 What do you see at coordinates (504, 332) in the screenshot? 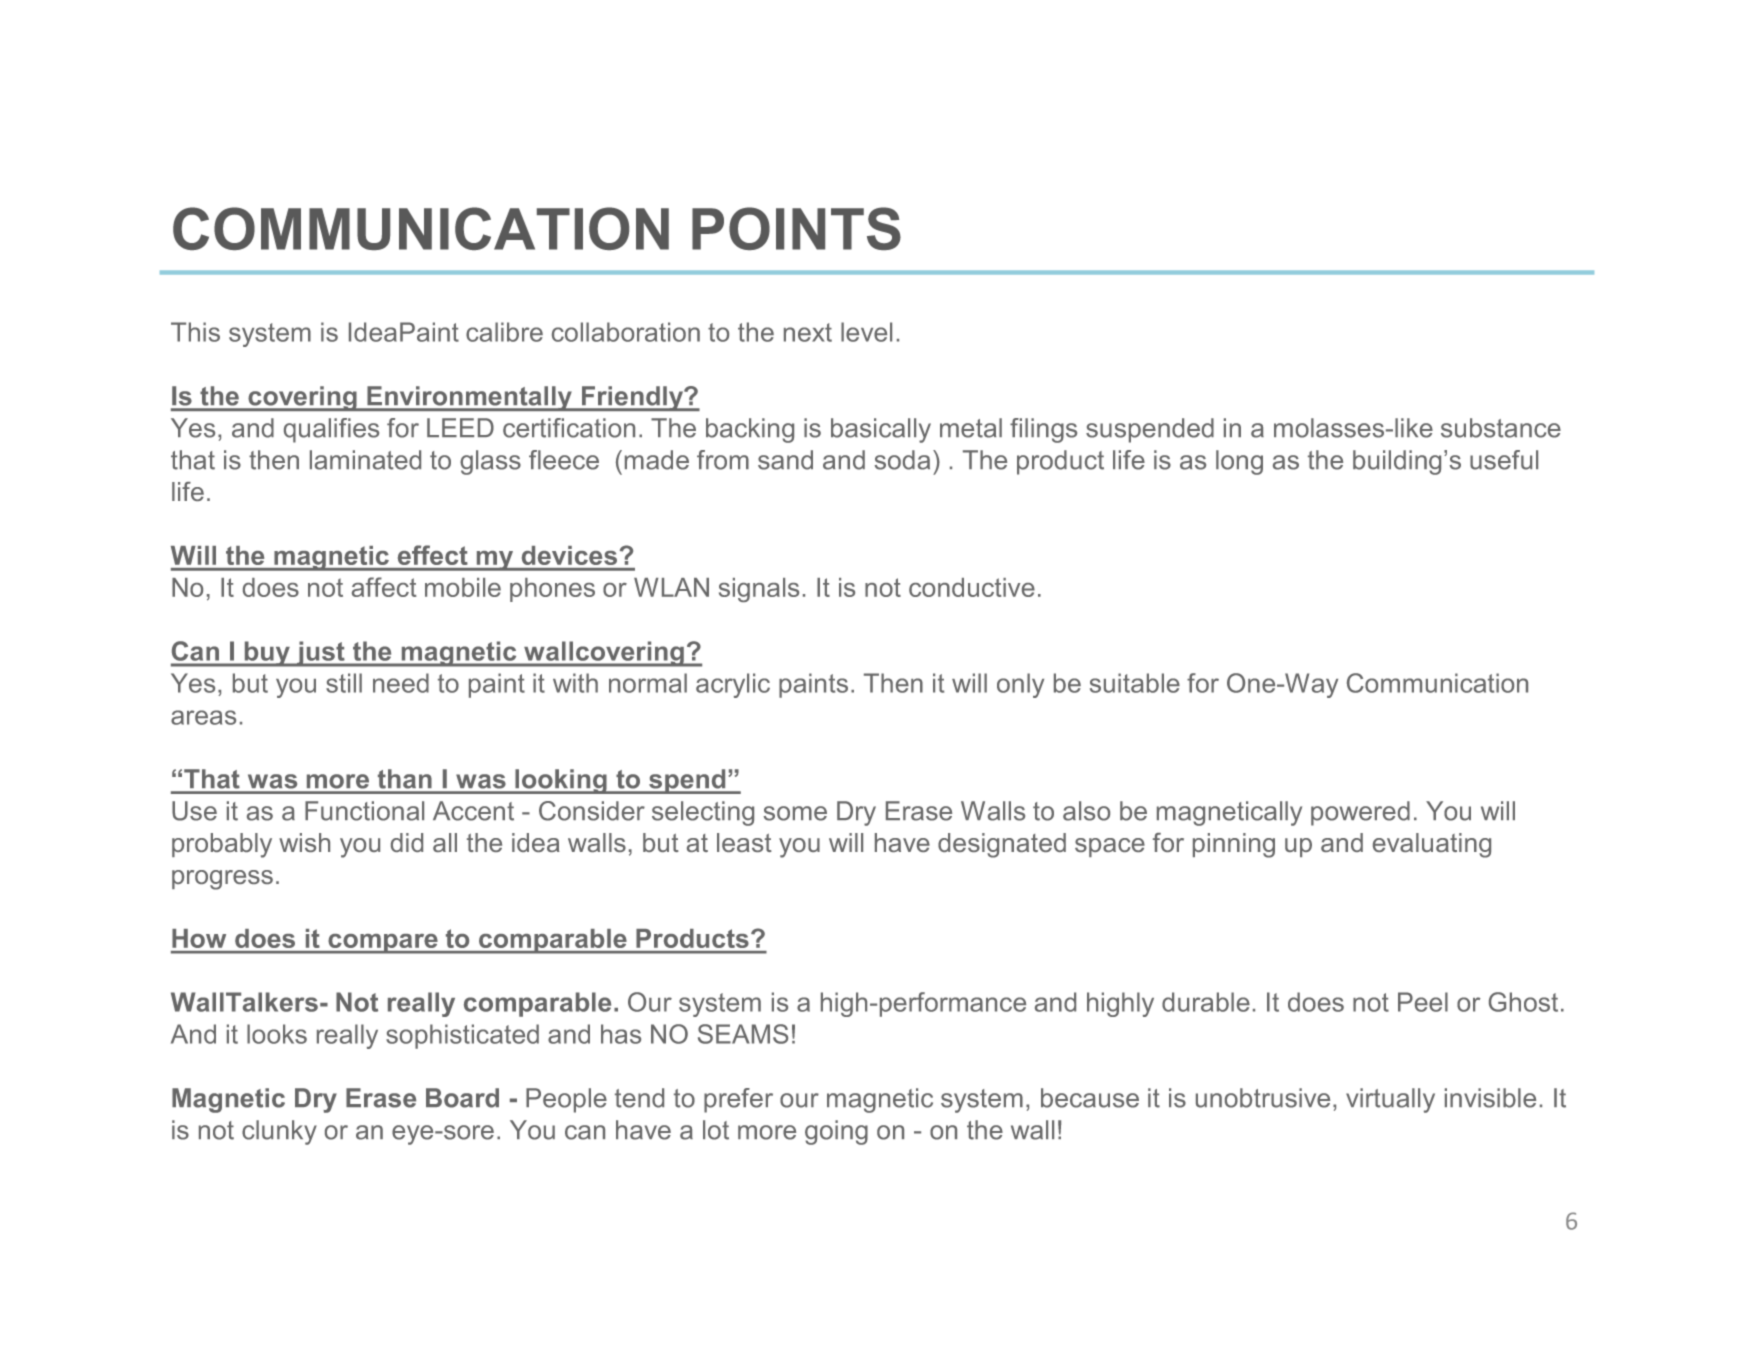
I see `calibre` at bounding box center [504, 332].
